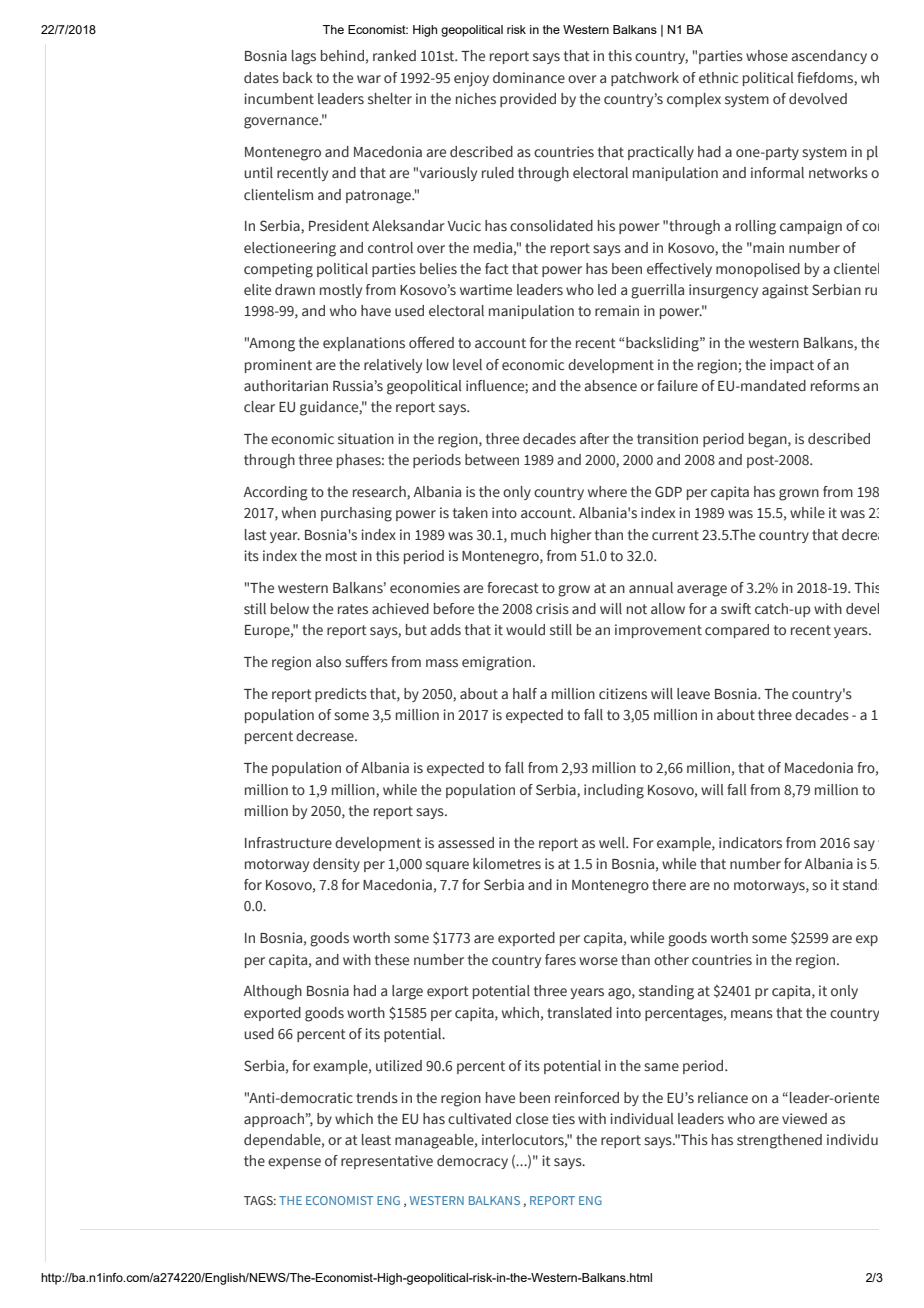 The image size is (924, 1308). I want to click on close, so click(532, 1118).
